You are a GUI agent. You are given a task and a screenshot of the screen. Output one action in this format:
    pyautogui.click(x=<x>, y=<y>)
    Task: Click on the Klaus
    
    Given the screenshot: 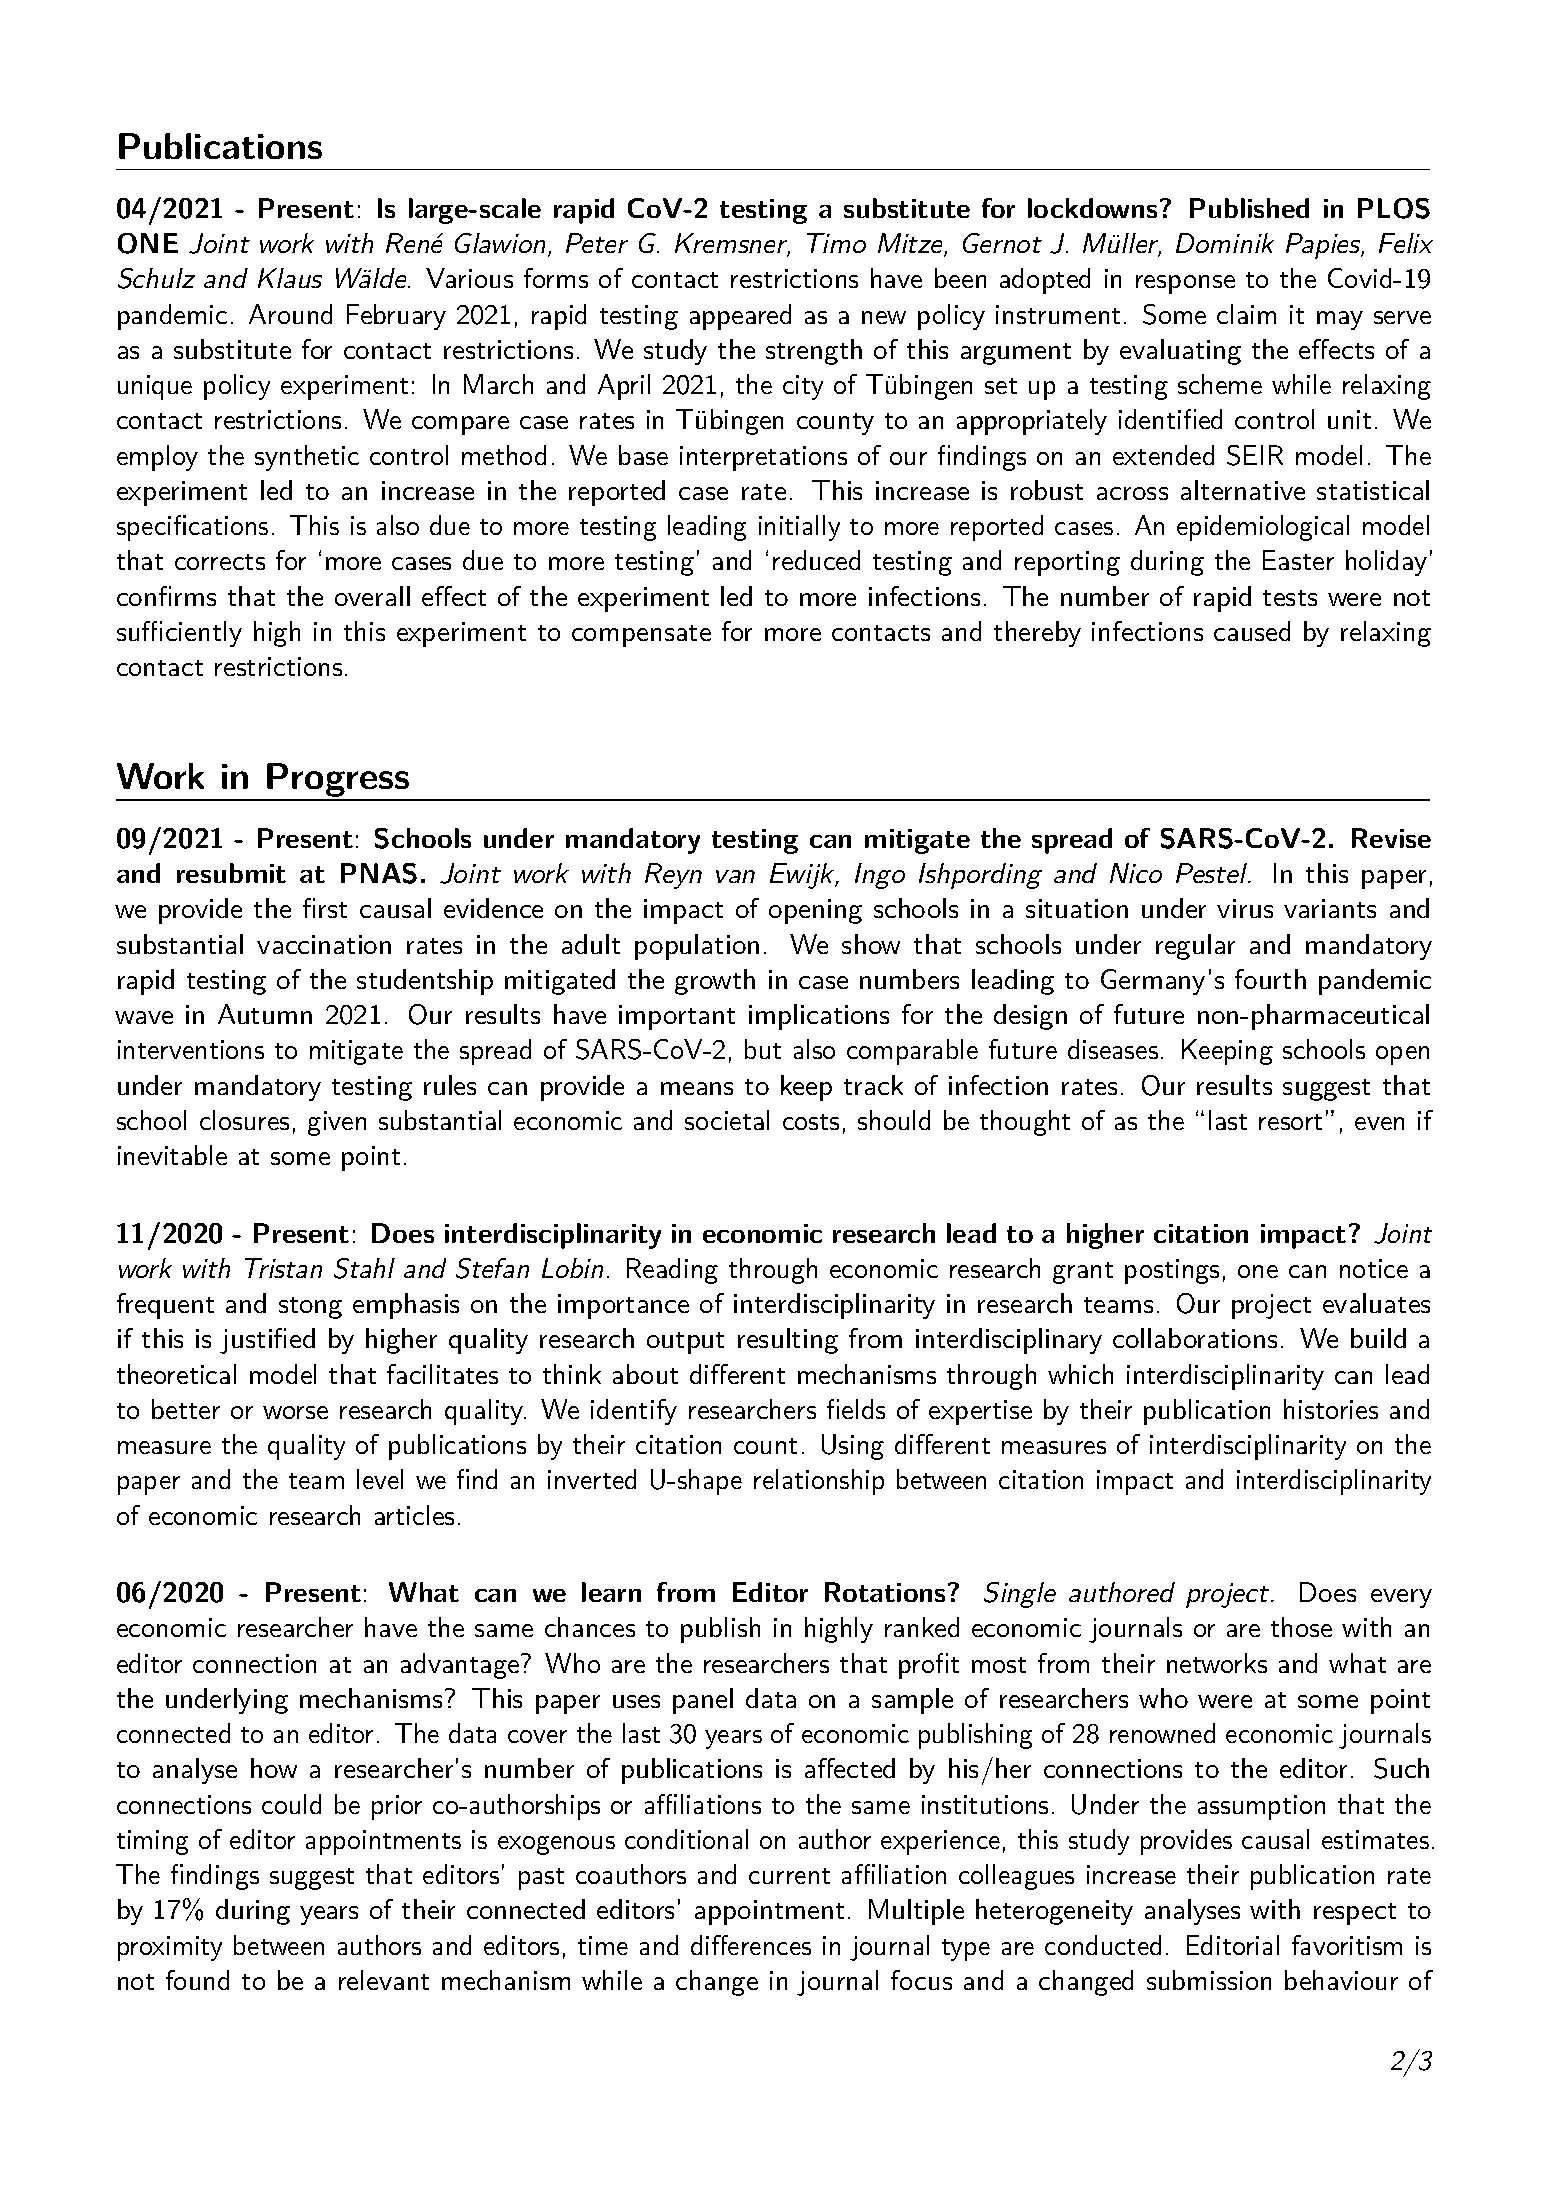 What is the action you would take?
    pyautogui.click(x=290, y=278)
